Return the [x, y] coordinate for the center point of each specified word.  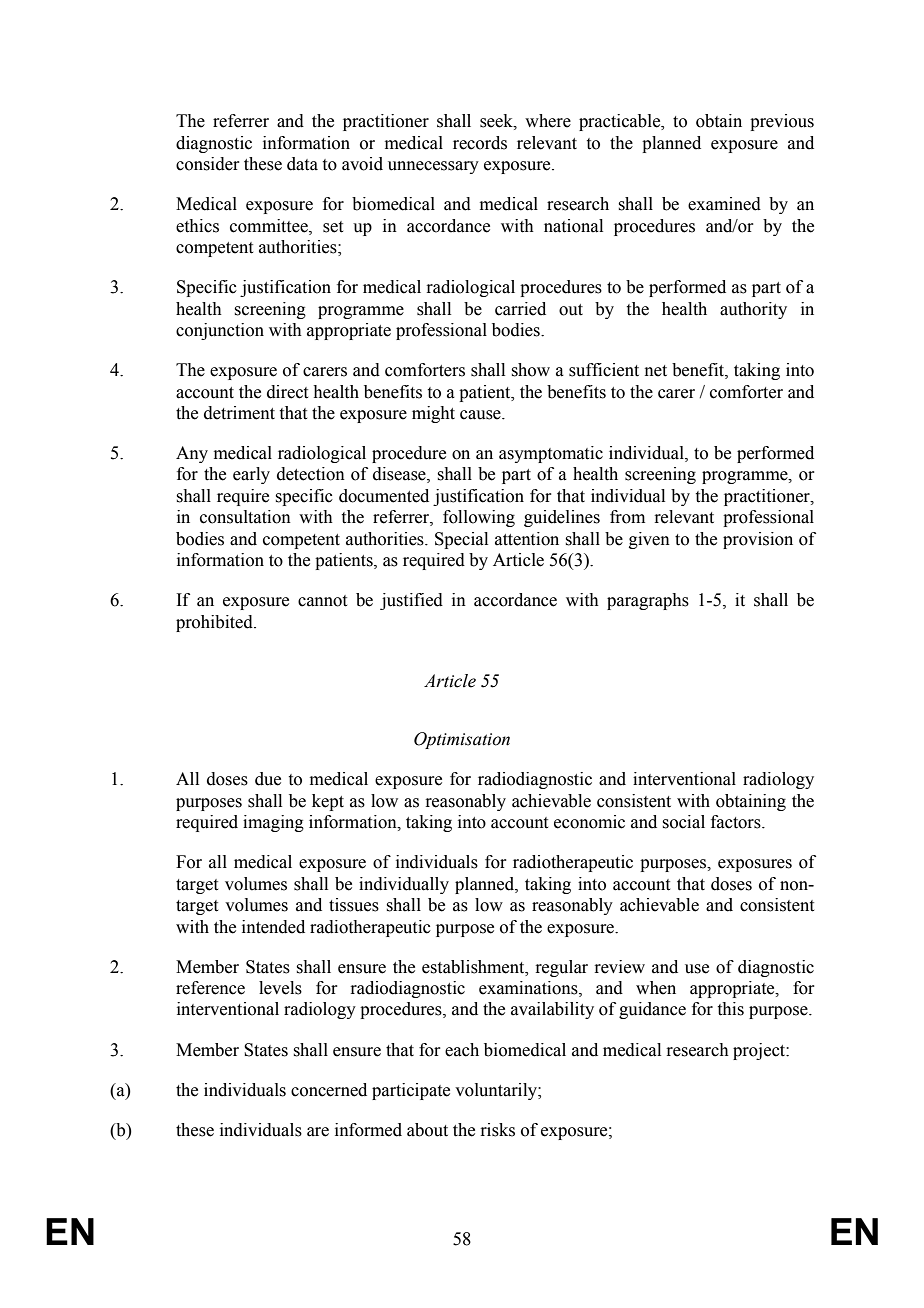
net [656, 371]
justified [411, 601]
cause [481, 415]
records [480, 143]
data [302, 164]
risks [497, 1130]
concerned [329, 1090]
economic [589, 822]
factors [737, 822]
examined [724, 204]
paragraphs [648, 601]
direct [287, 392]
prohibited [215, 623]
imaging [273, 823]
